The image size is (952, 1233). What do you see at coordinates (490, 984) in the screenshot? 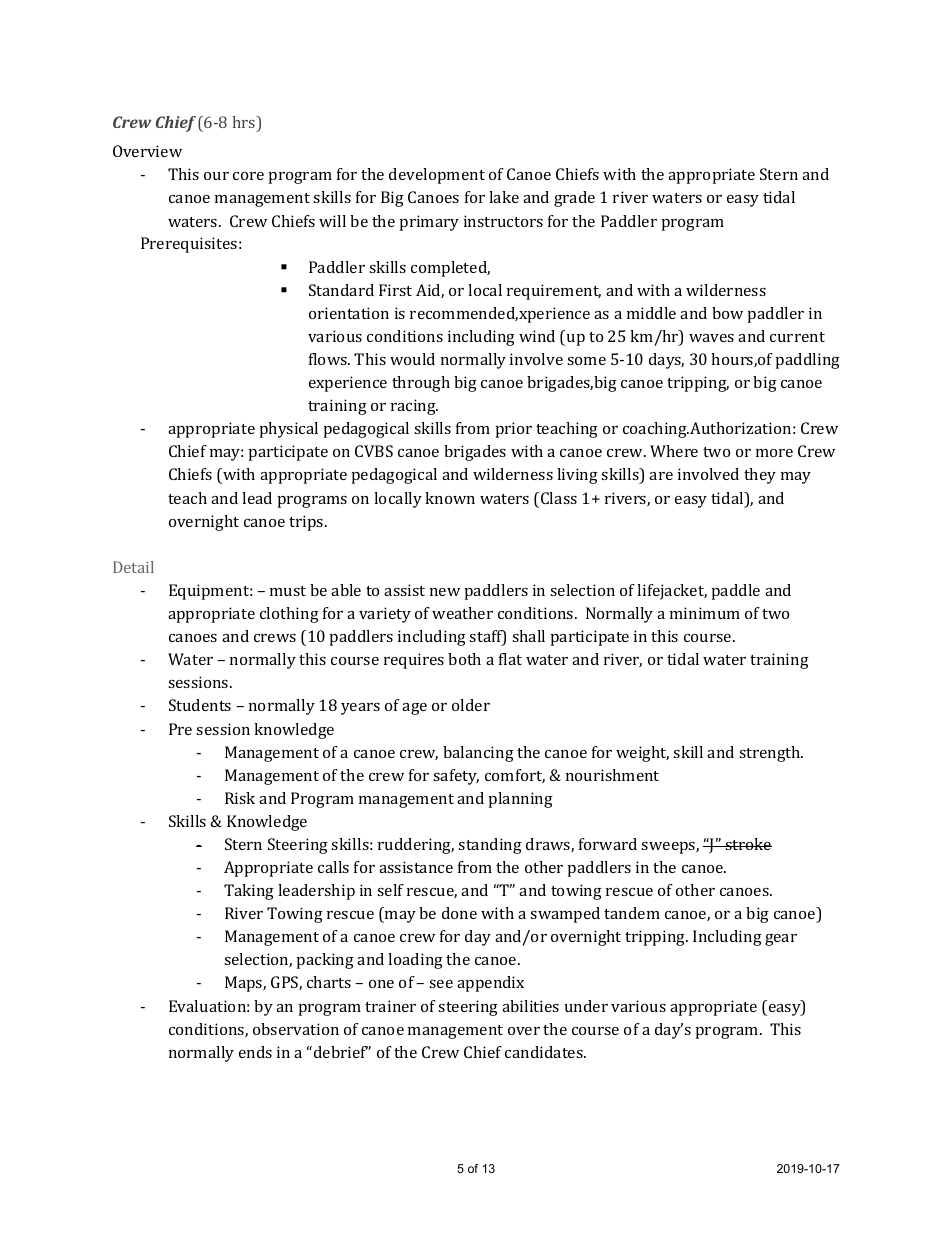
I see `appendix` at bounding box center [490, 984].
